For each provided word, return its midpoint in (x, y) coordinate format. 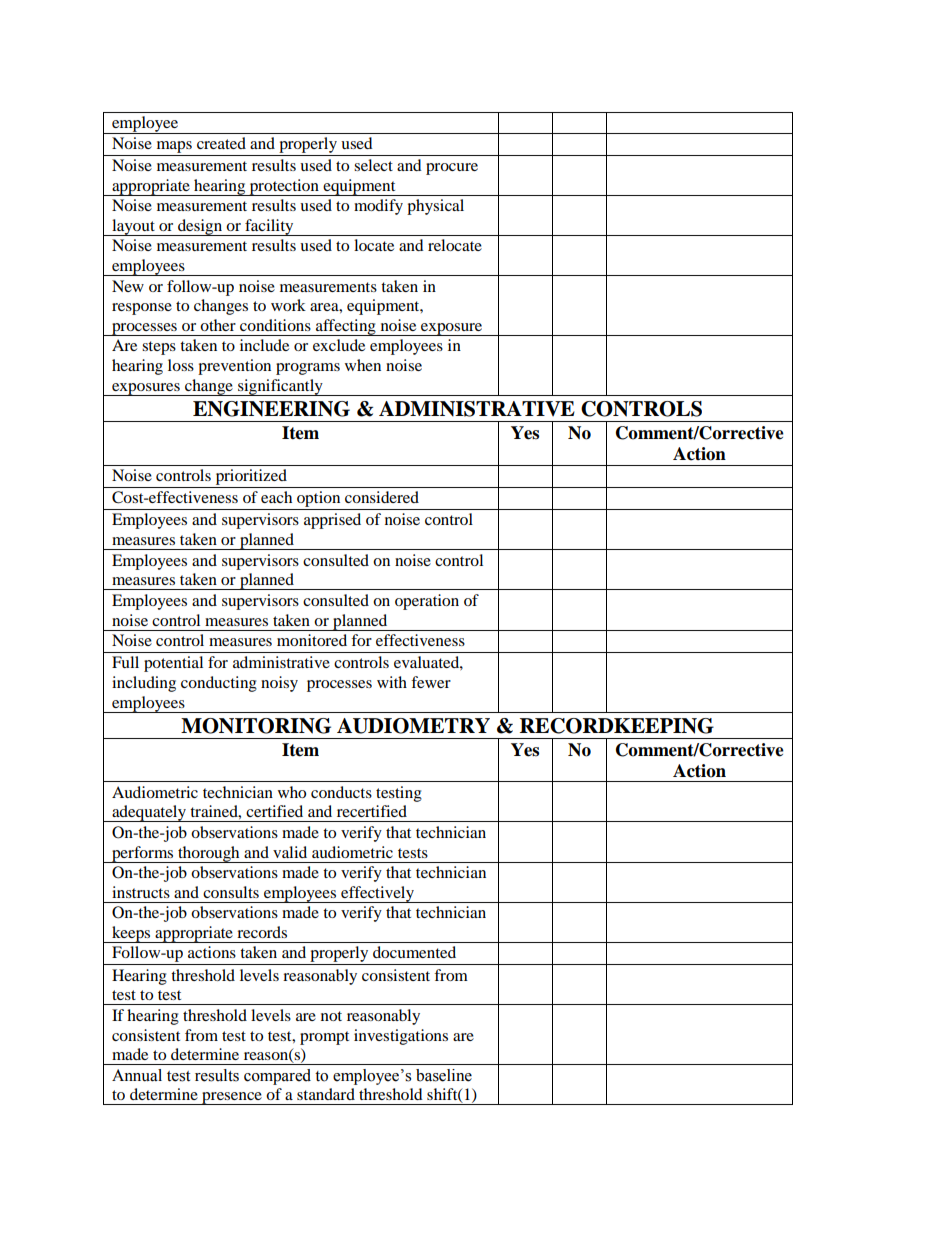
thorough (209, 854)
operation (427, 602)
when (363, 365)
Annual (137, 1075)
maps (174, 147)
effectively (377, 894)
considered (382, 497)
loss (181, 365)
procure (452, 169)
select (373, 165)
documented (414, 952)
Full (125, 662)
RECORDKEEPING (617, 726)
